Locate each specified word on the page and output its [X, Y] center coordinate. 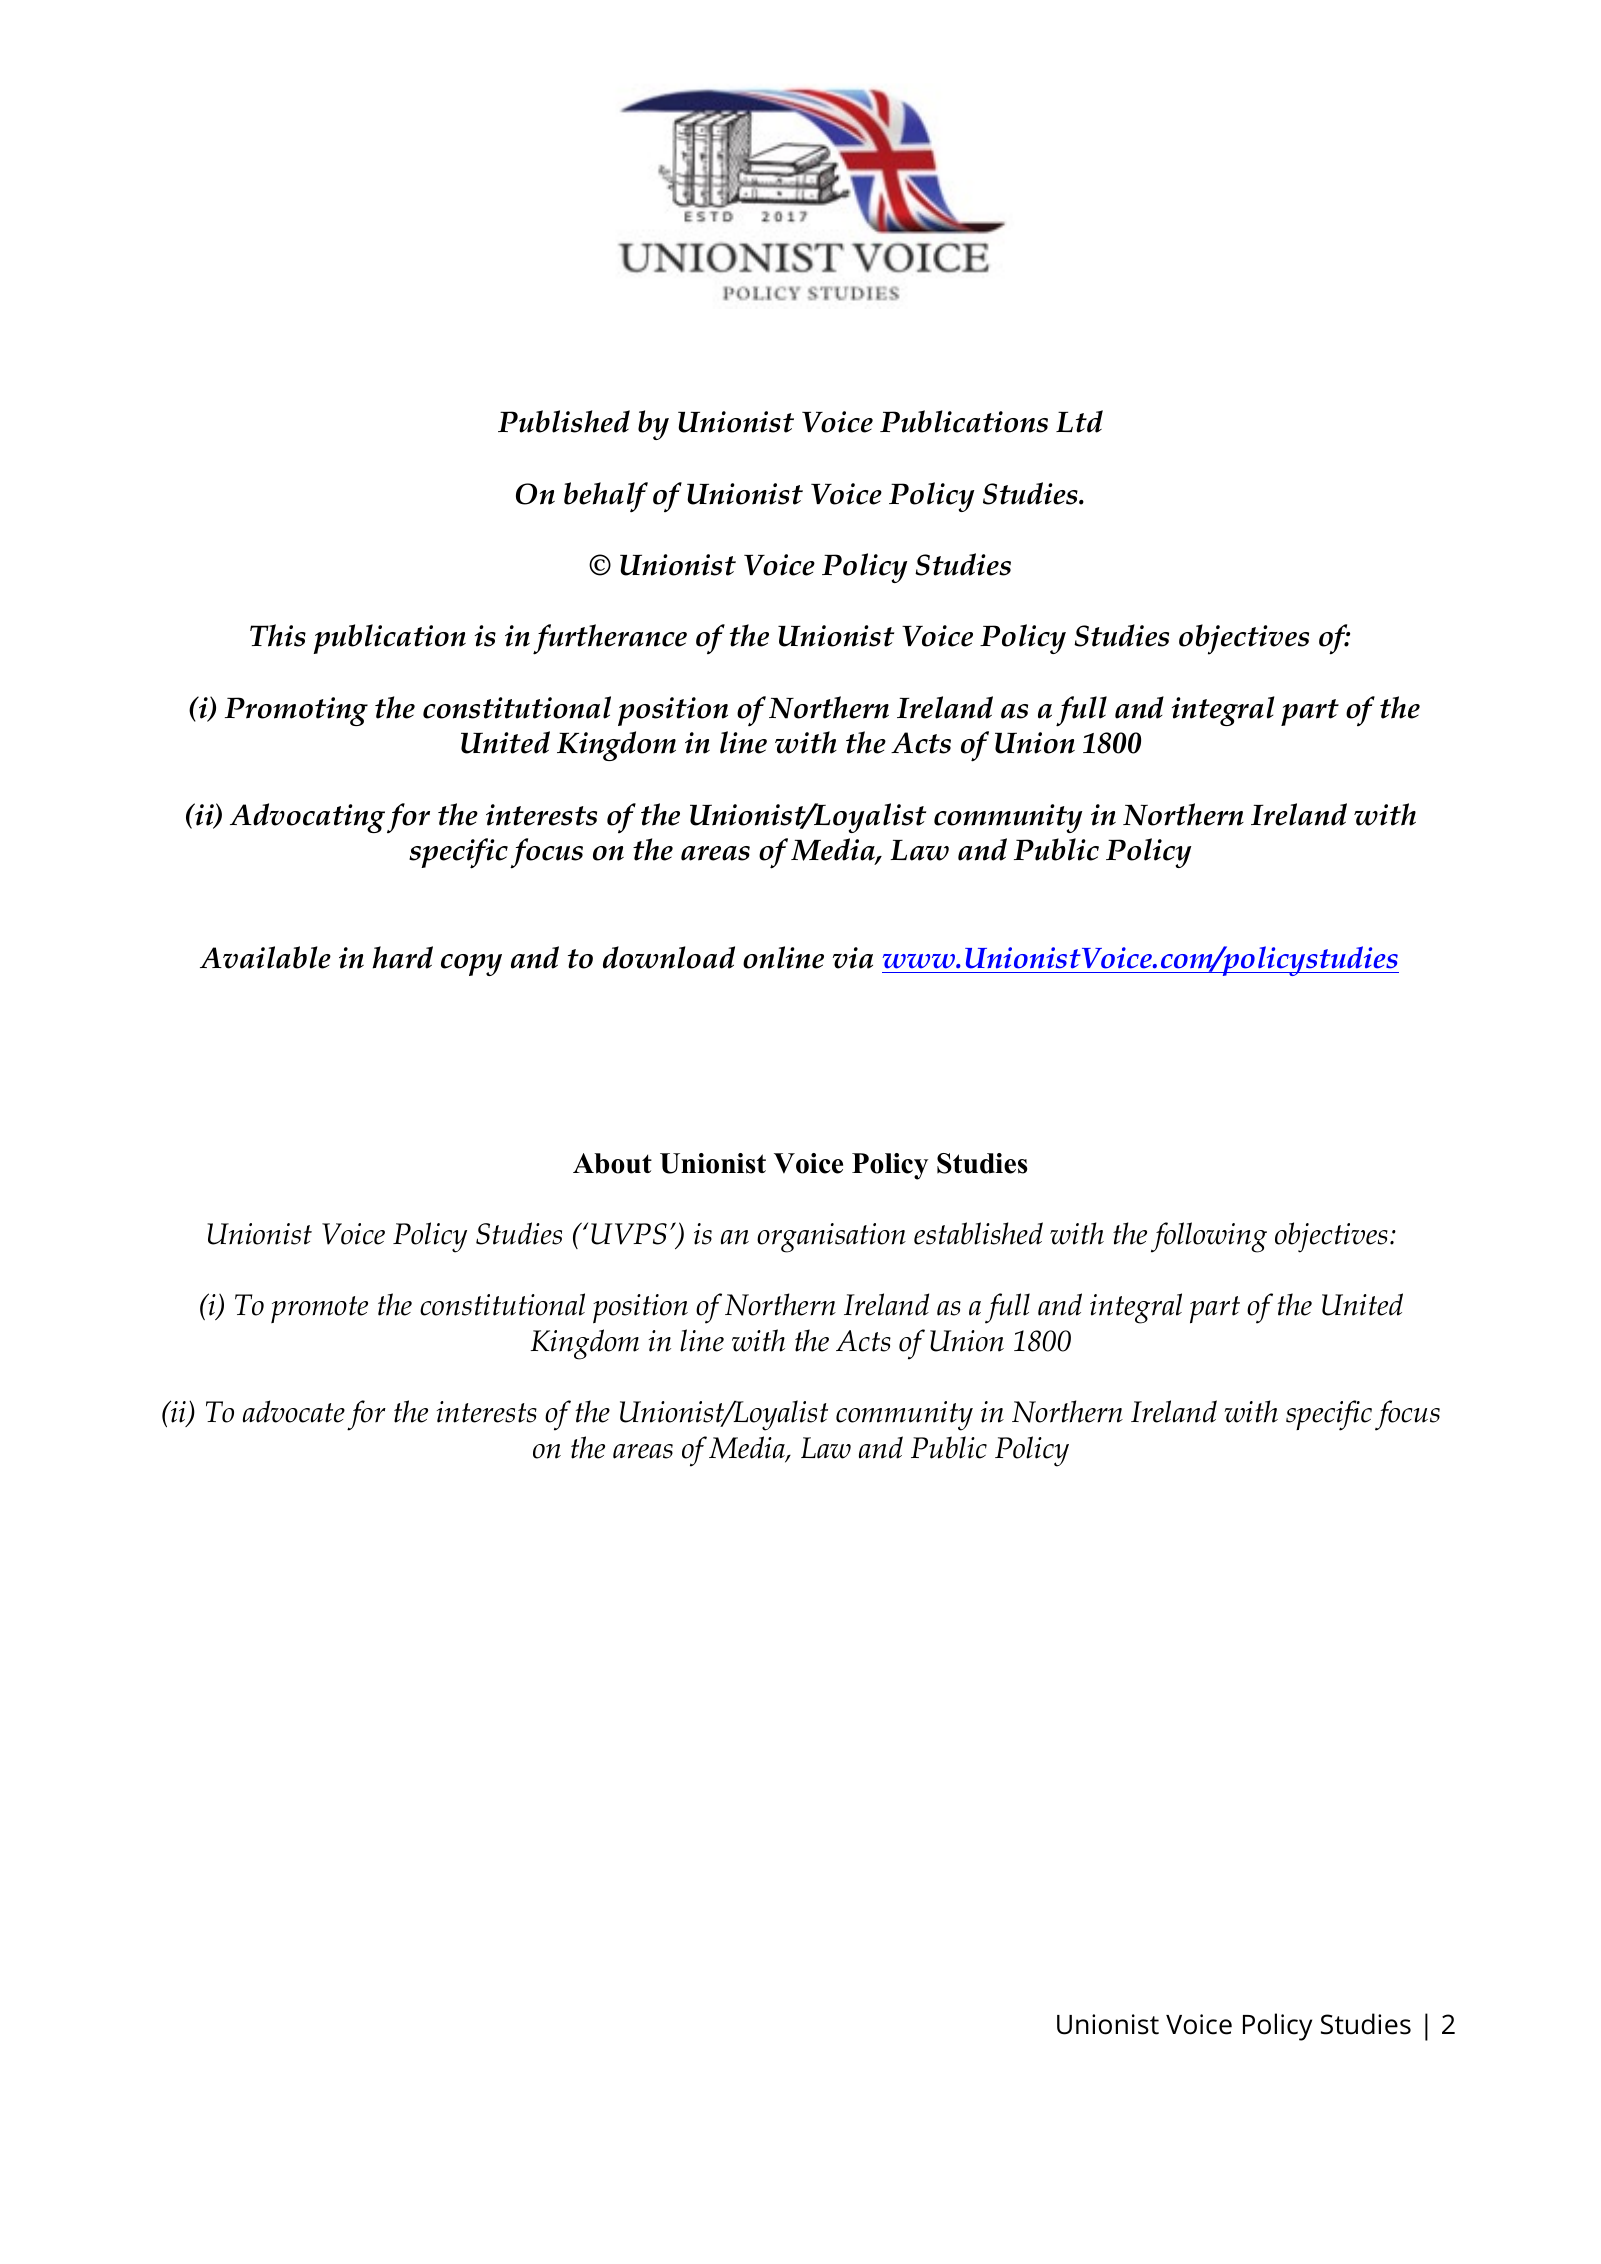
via [853, 958]
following [1209, 1237]
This [278, 635]
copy [471, 965]
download [669, 957]
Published [564, 421]
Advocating [307, 818]
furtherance [610, 639]
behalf [606, 497]
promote [319, 1309]
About [612, 1163]
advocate [294, 1411]
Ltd [1079, 421]
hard [402, 957]
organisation [831, 1238]
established [978, 1233]
